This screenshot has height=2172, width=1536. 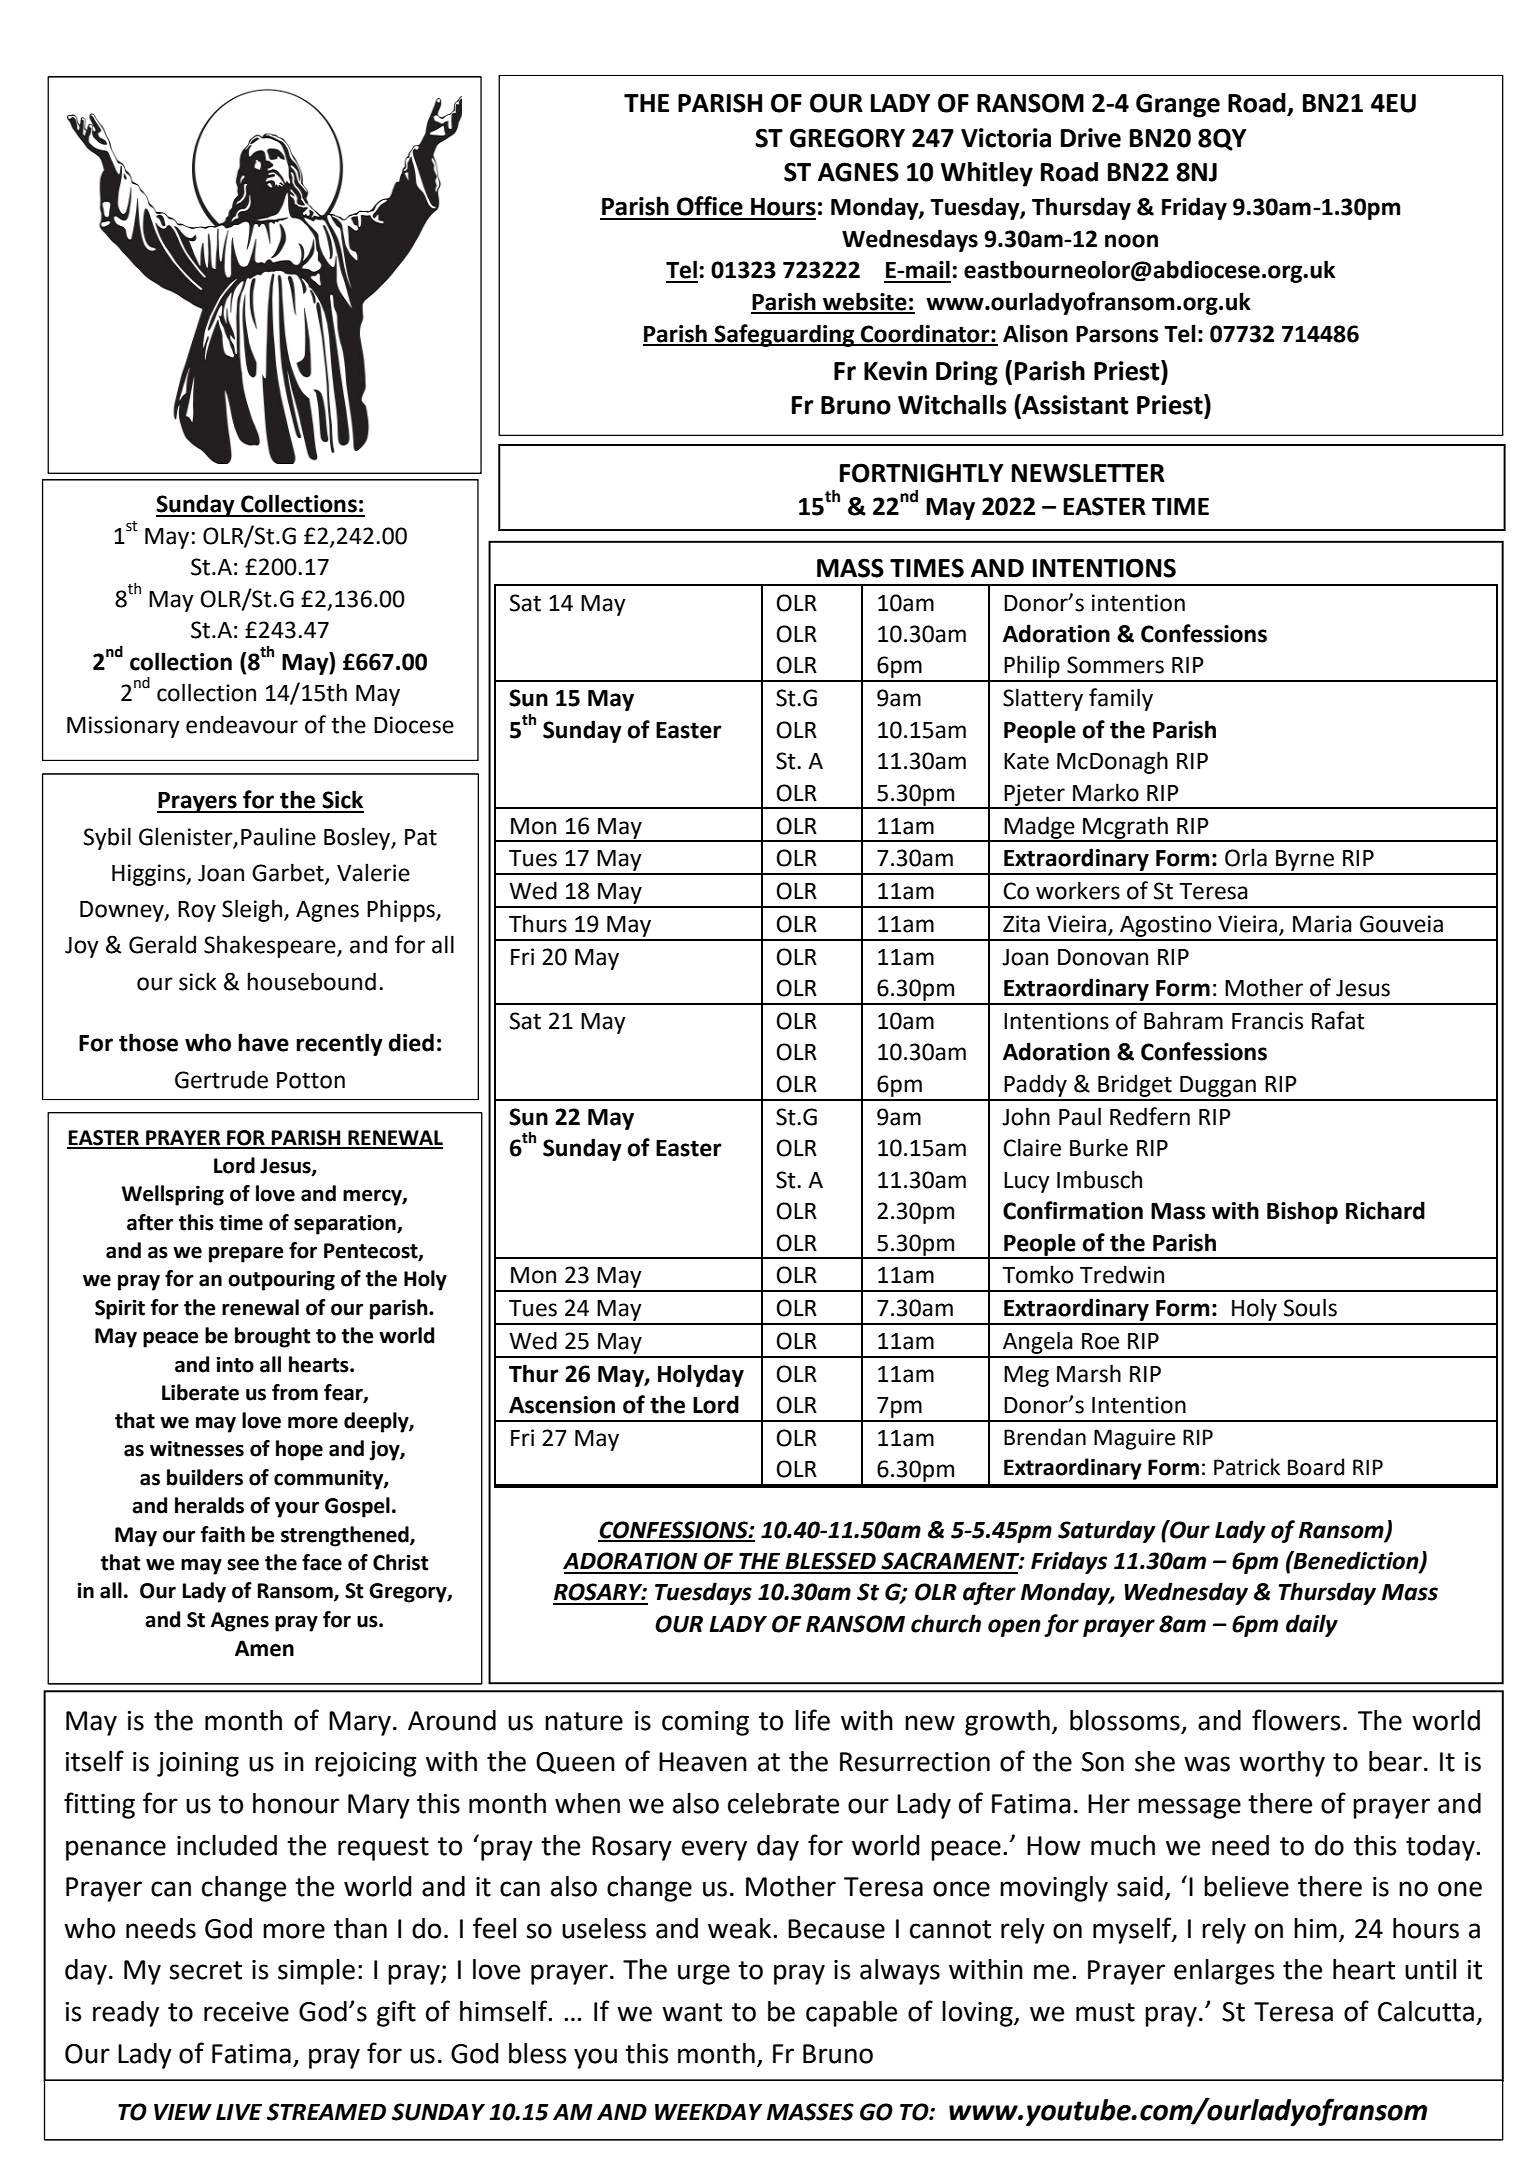 I want to click on Grange, so click(x=1178, y=105).
